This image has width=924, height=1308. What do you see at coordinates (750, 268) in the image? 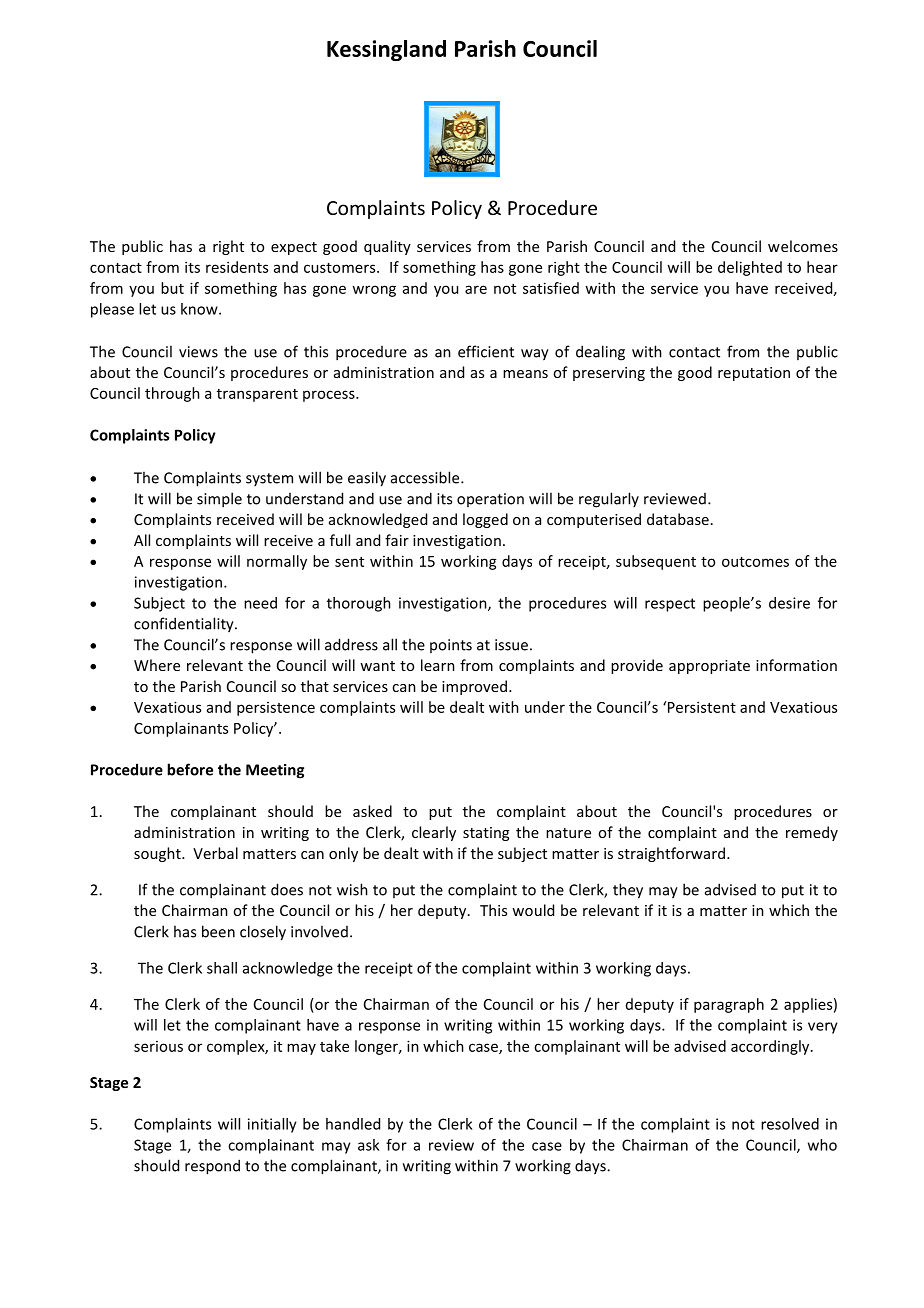
I see `delighted` at bounding box center [750, 268].
